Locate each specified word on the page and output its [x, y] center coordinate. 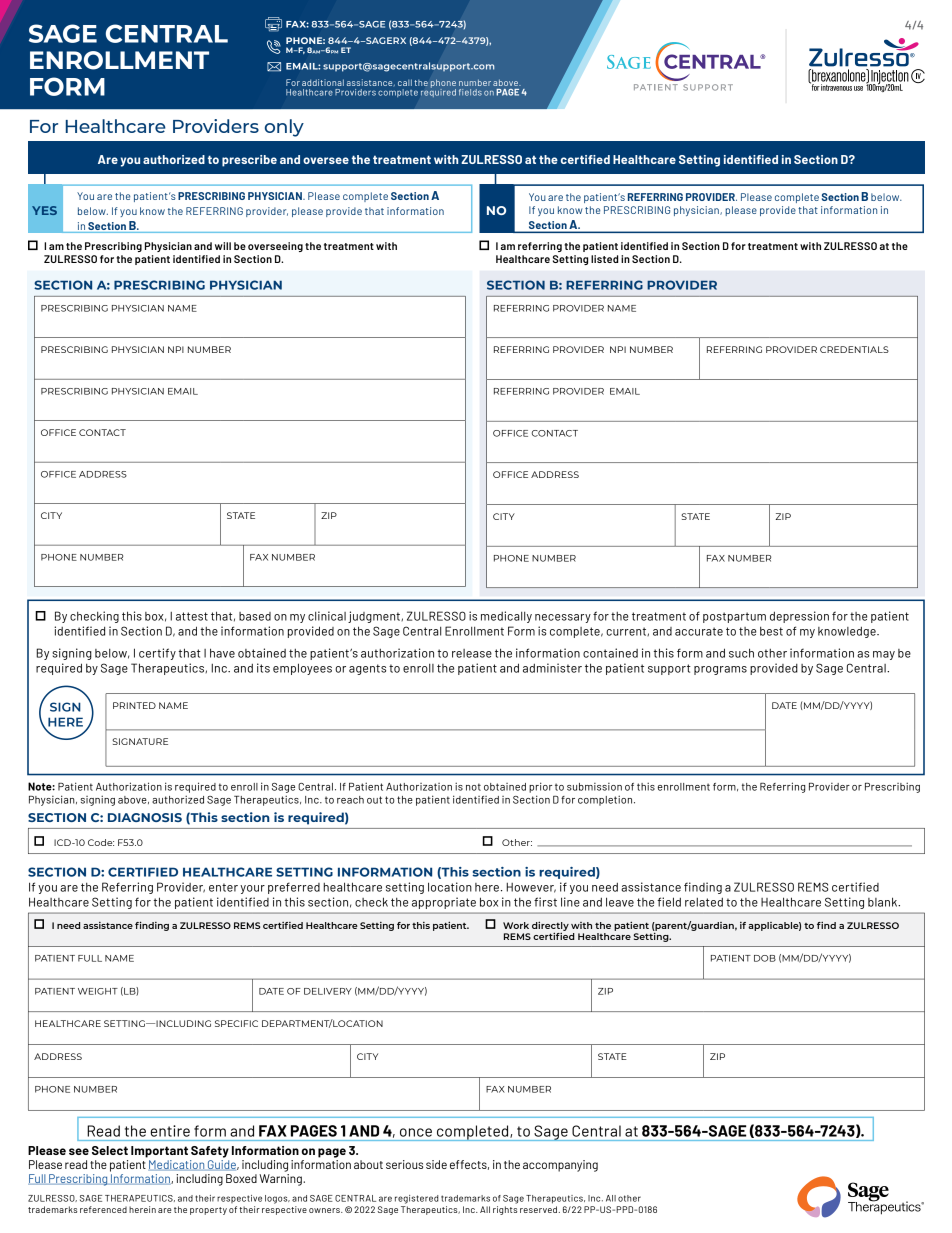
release [472, 653]
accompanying [560, 1166]
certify [157, 654]
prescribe [249, 161]
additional [323, 82]
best [771, 631]
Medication [177, 1165]
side [436, 1164]
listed [604, 259]
